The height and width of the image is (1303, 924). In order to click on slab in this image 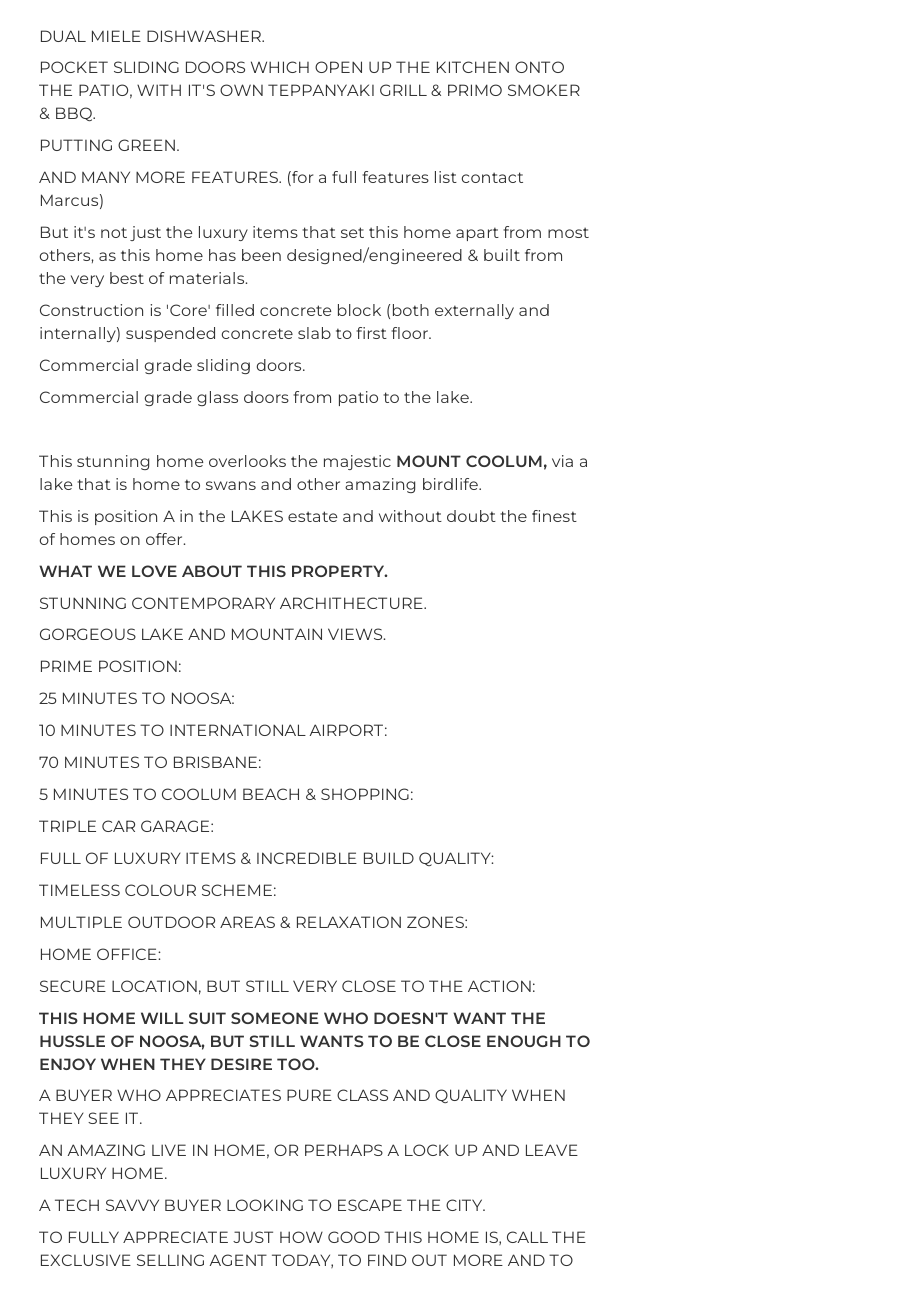, I will do `click(314, 333)`.
